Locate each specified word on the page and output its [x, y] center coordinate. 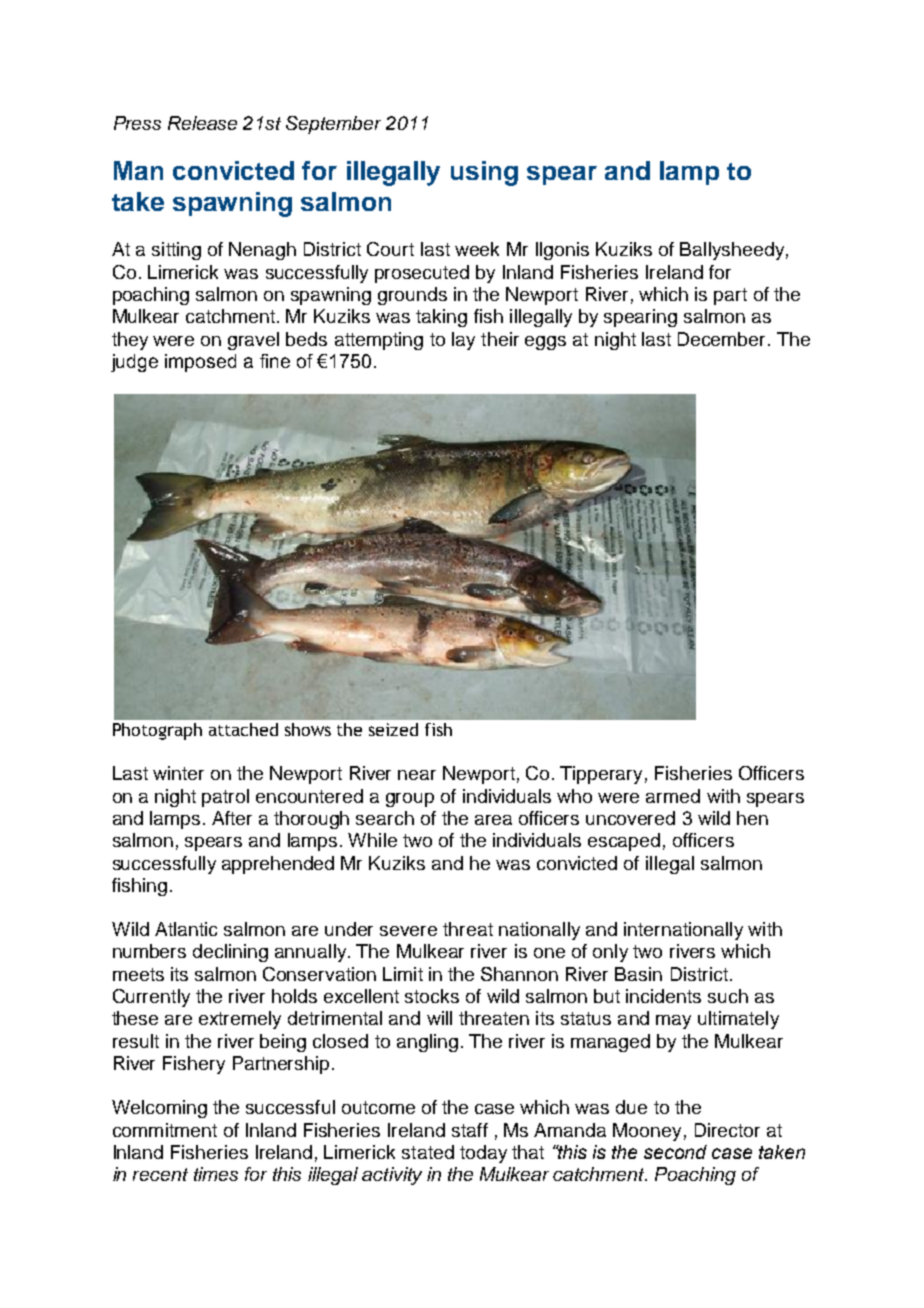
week [477, 249]
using [484, 173]
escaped [624, 842]
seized [393, 729]
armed [673, 796]
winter [178, 773]
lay [463, 341]
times [216, 1174]
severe [408, 931]
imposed [200, 363]
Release [202, 123]
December [723, 339]
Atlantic [186, 929]
